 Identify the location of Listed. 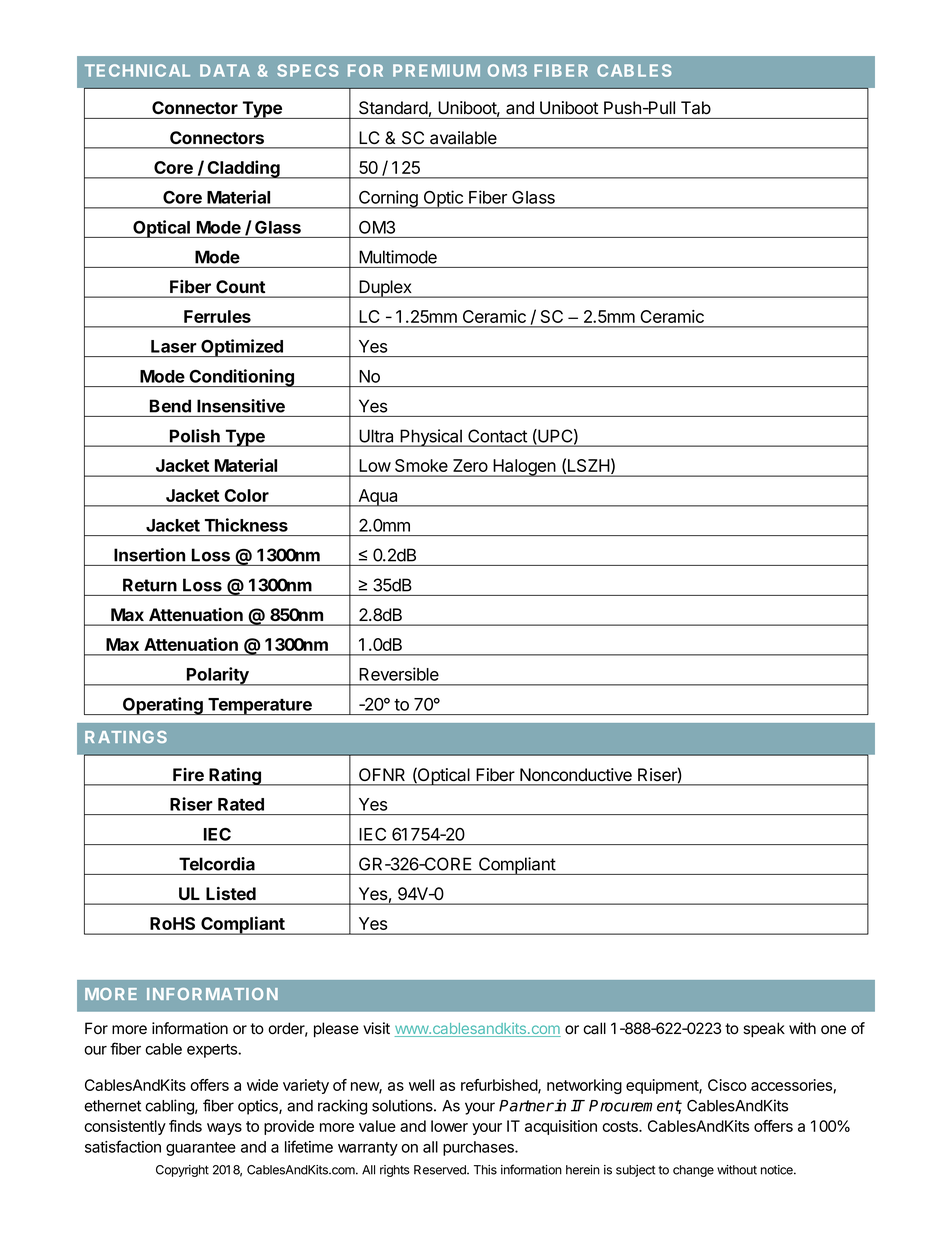
(231, 893).
